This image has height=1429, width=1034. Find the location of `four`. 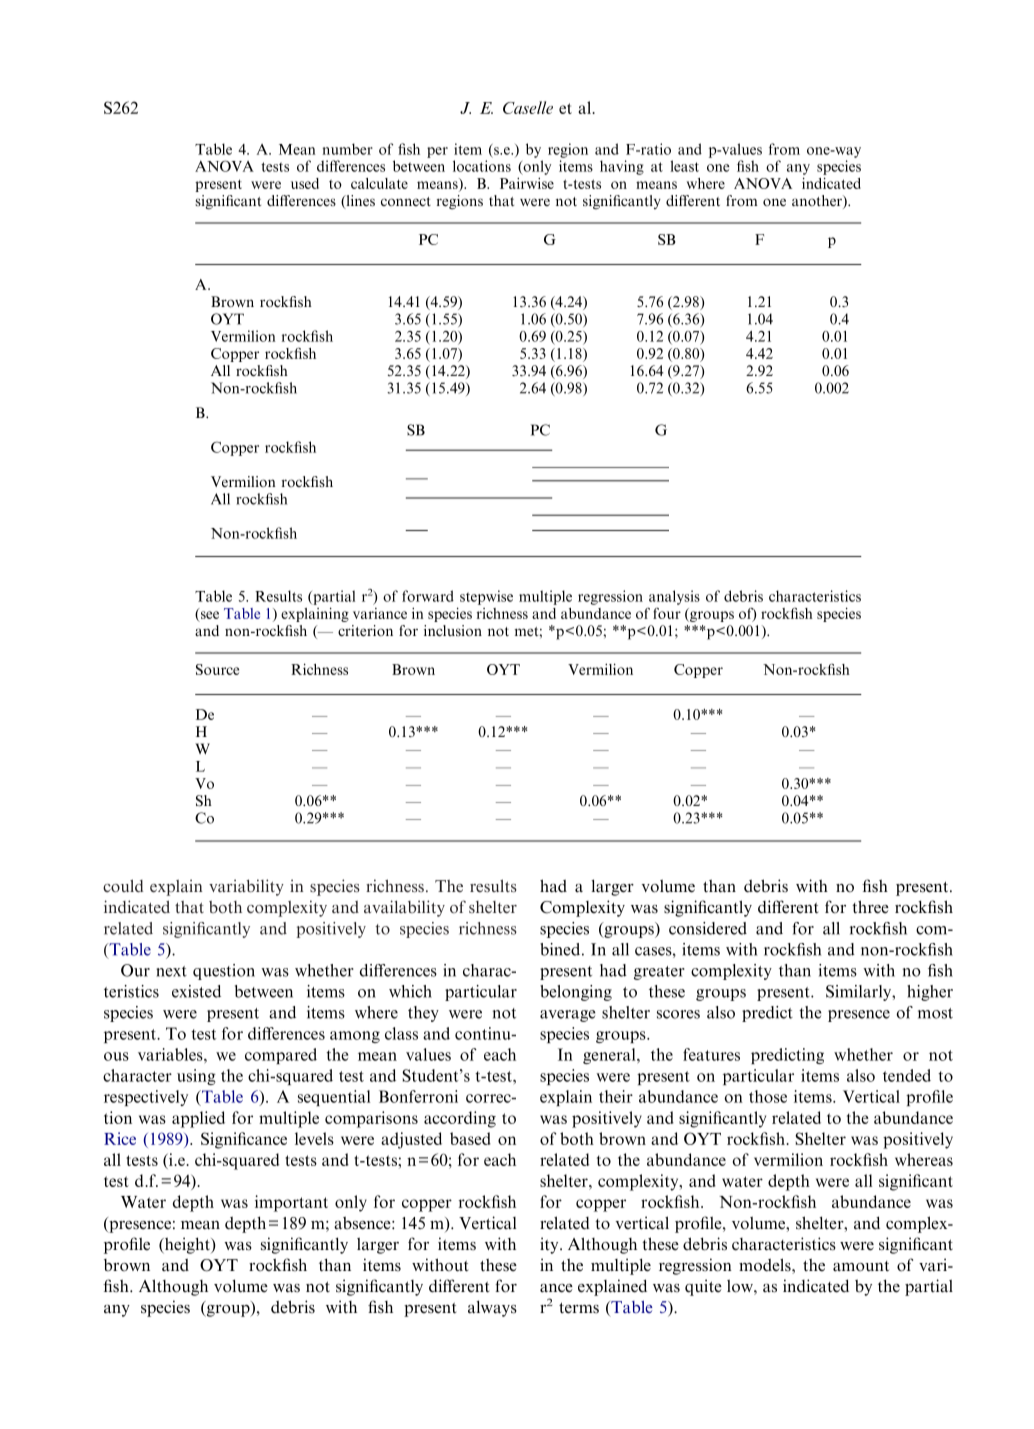

four is located at coordinates (667, 613).
